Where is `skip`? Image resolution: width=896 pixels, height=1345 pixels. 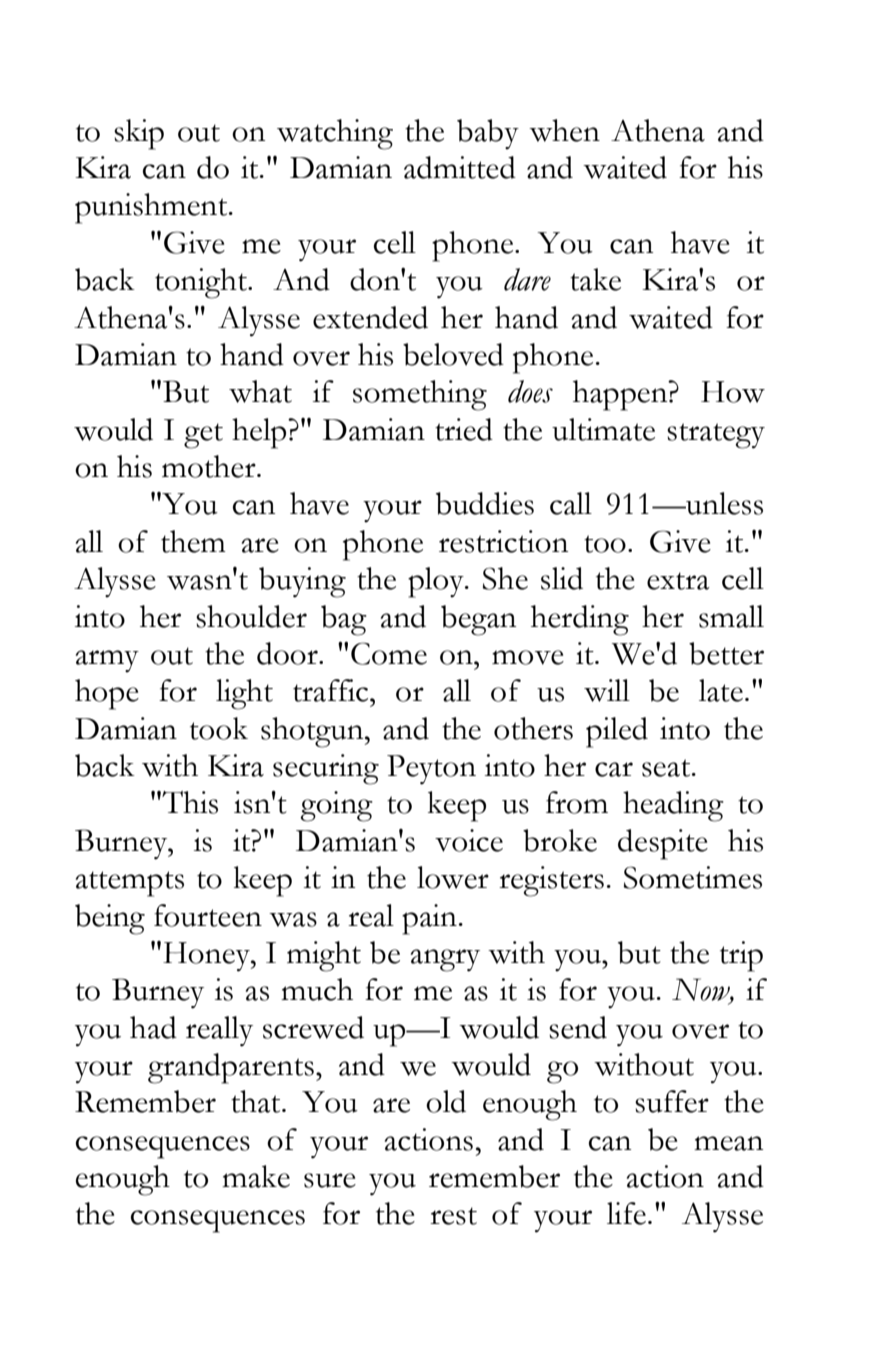 skip is located at coordinates (139, 134).
